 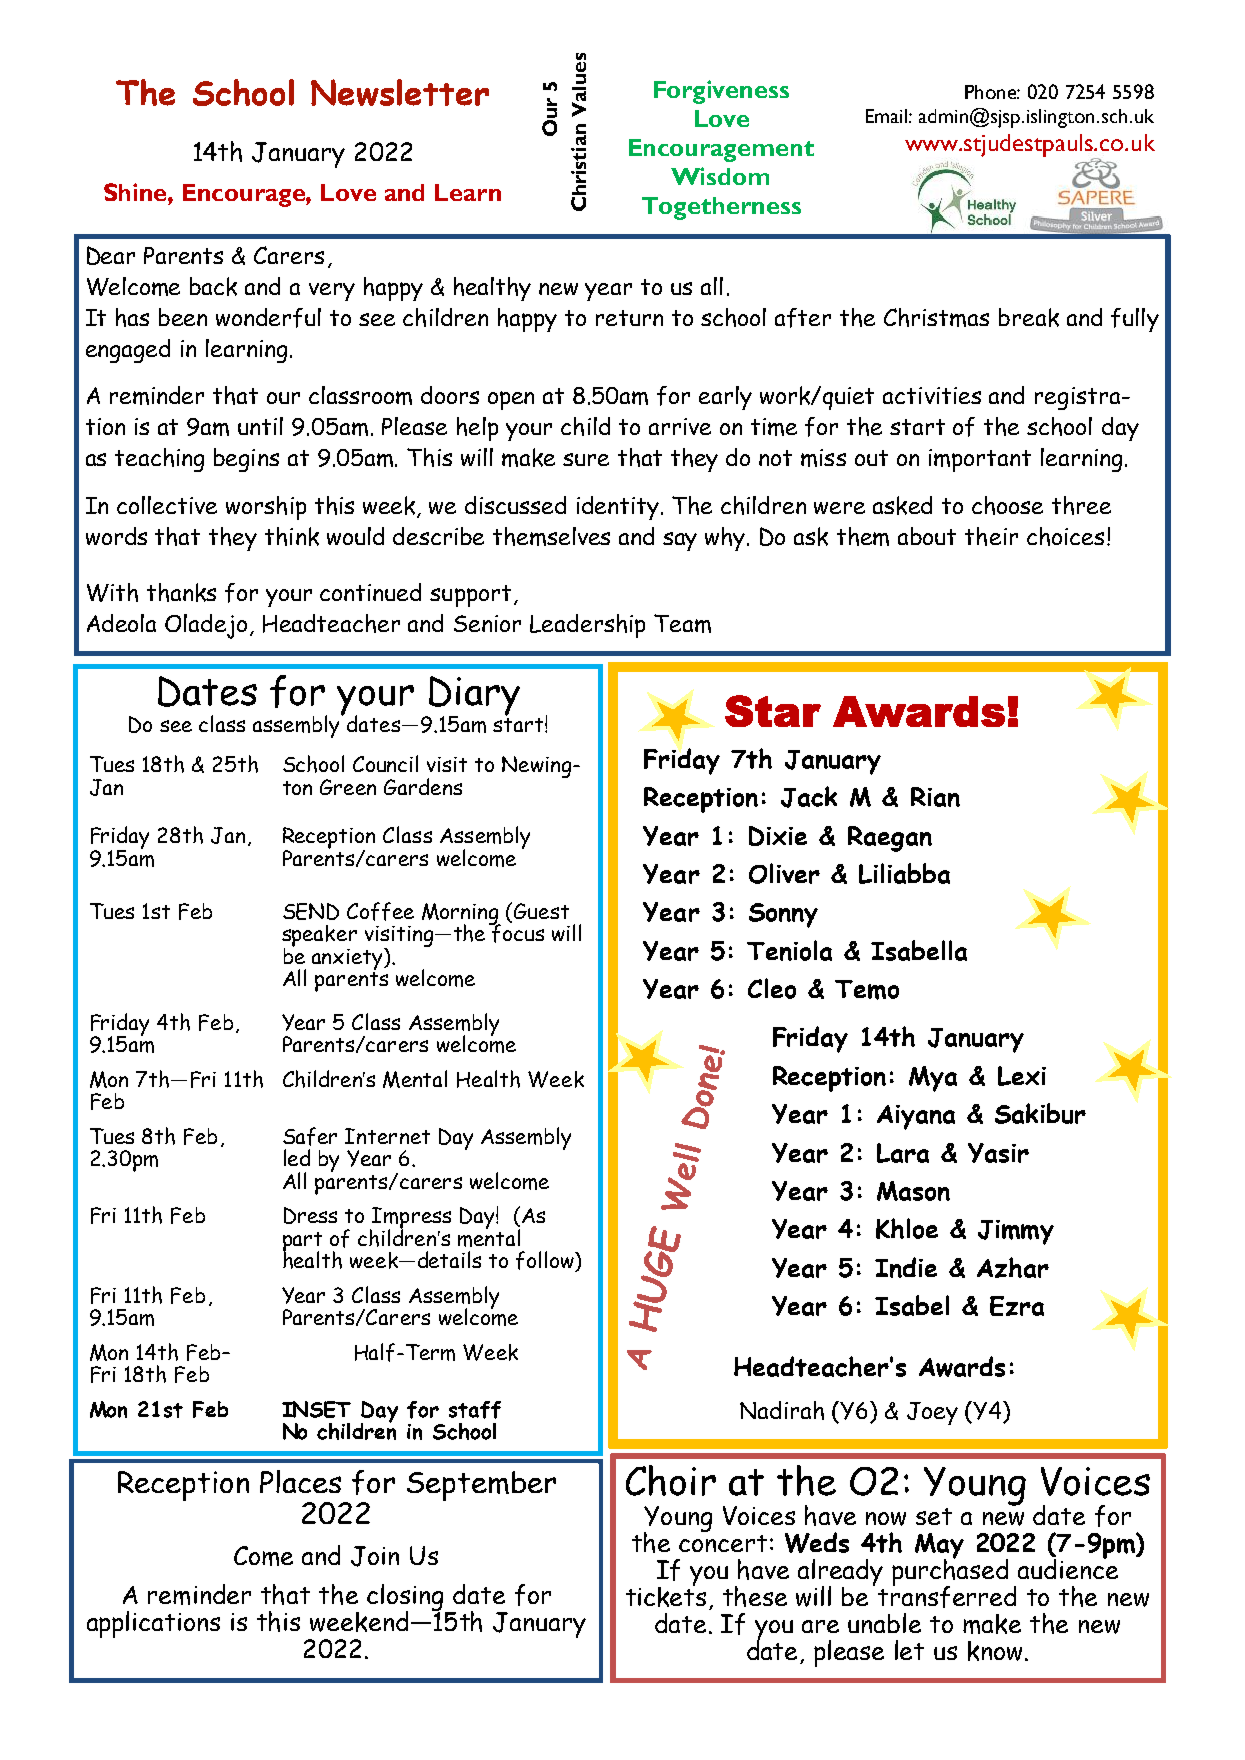 What do you see at coordinates (400, 92) in the screenshot?
I see `Newsletter` at bounding box center [400, 92].
